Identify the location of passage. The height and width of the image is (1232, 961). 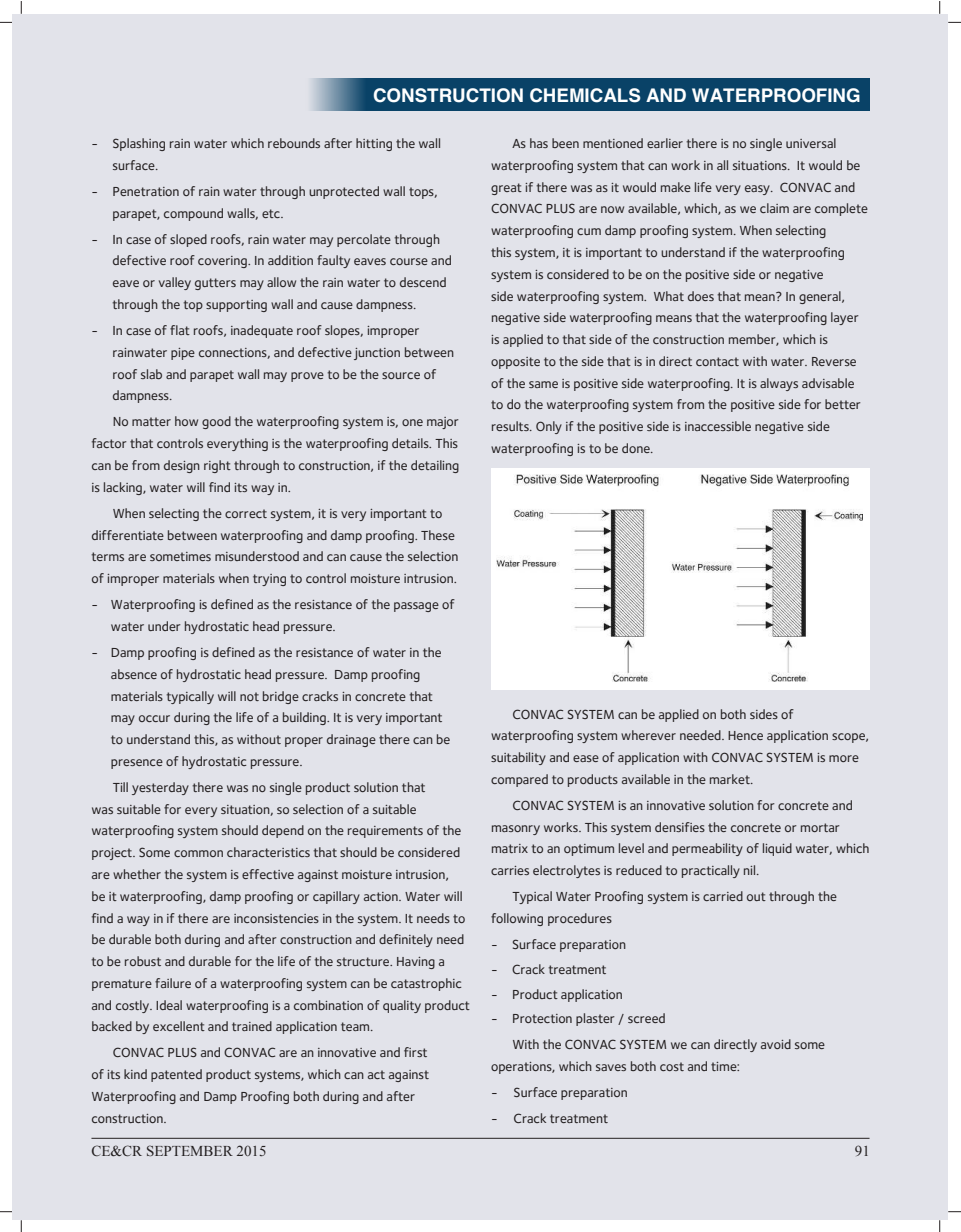
(416, 607).
